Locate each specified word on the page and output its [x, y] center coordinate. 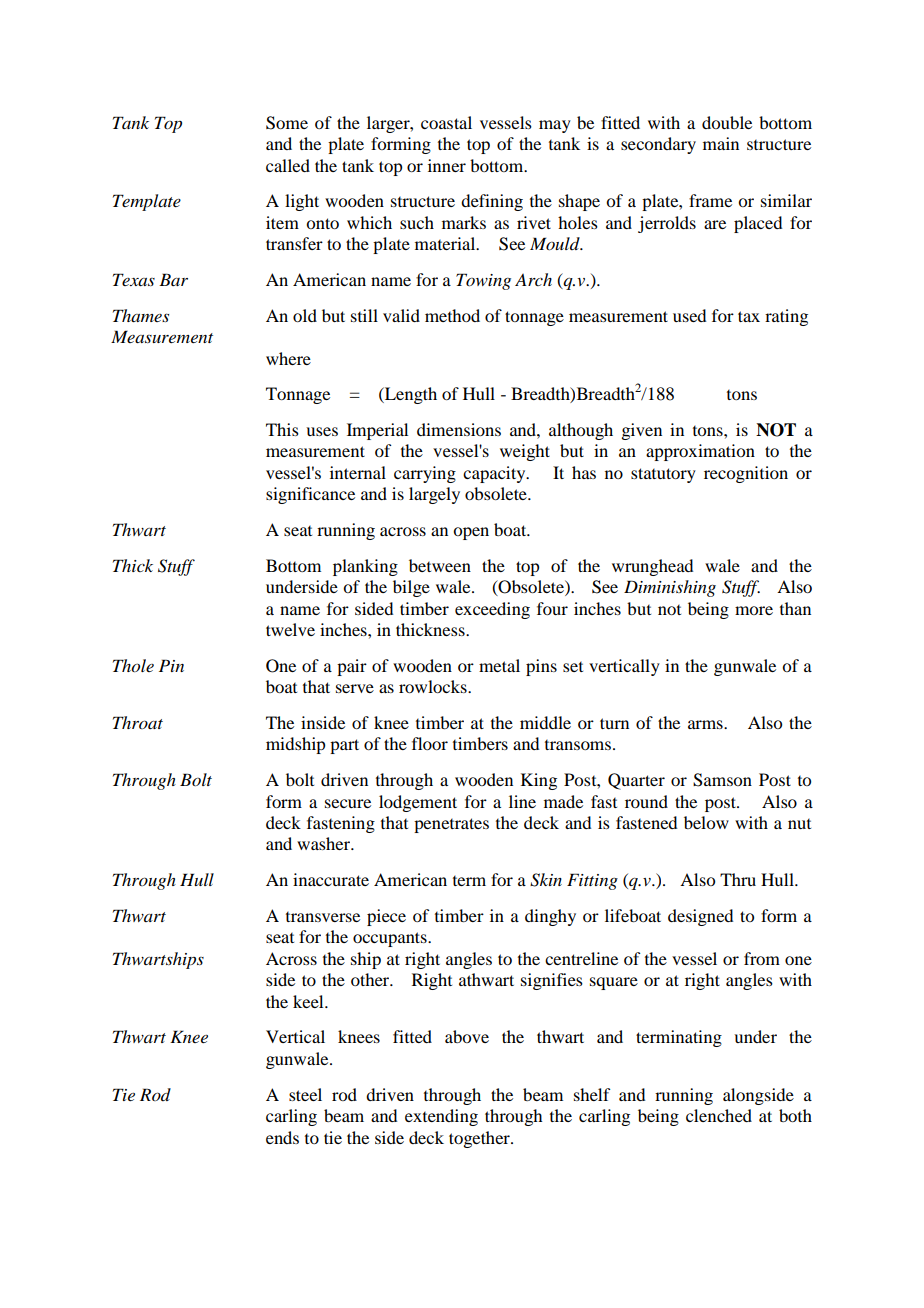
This [282, 429]
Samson [722, 780]
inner [447, 165]
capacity [495, 474]
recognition [746, 474]
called [288, 165]
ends [282, 1137]
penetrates [451, 825]
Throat [138, 722]
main [721, 143]
